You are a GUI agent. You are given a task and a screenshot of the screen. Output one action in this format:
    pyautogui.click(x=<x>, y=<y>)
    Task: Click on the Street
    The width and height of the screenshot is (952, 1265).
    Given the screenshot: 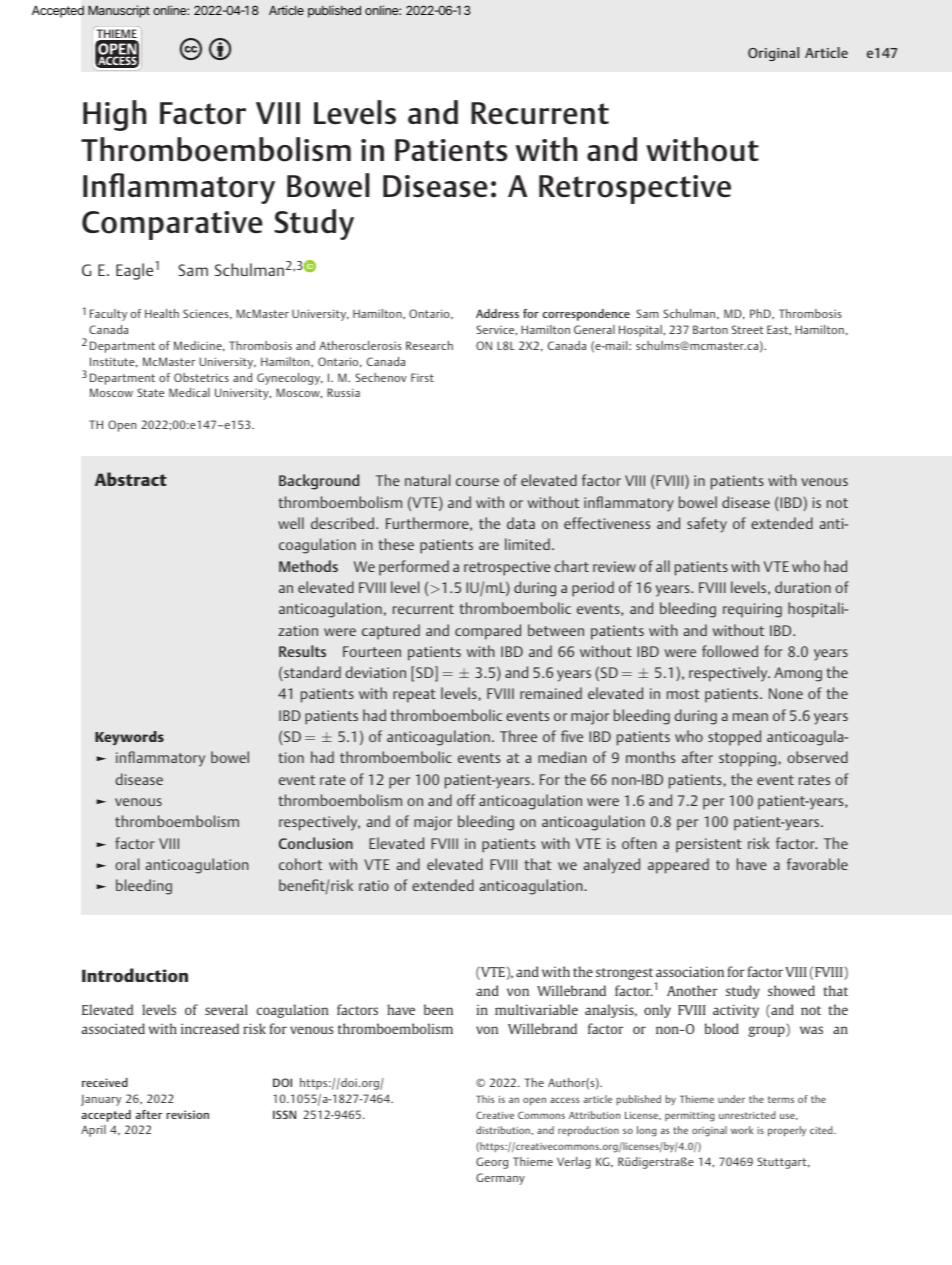 What is the action you would take?
    pyautogui.click(x=747, y=329)
